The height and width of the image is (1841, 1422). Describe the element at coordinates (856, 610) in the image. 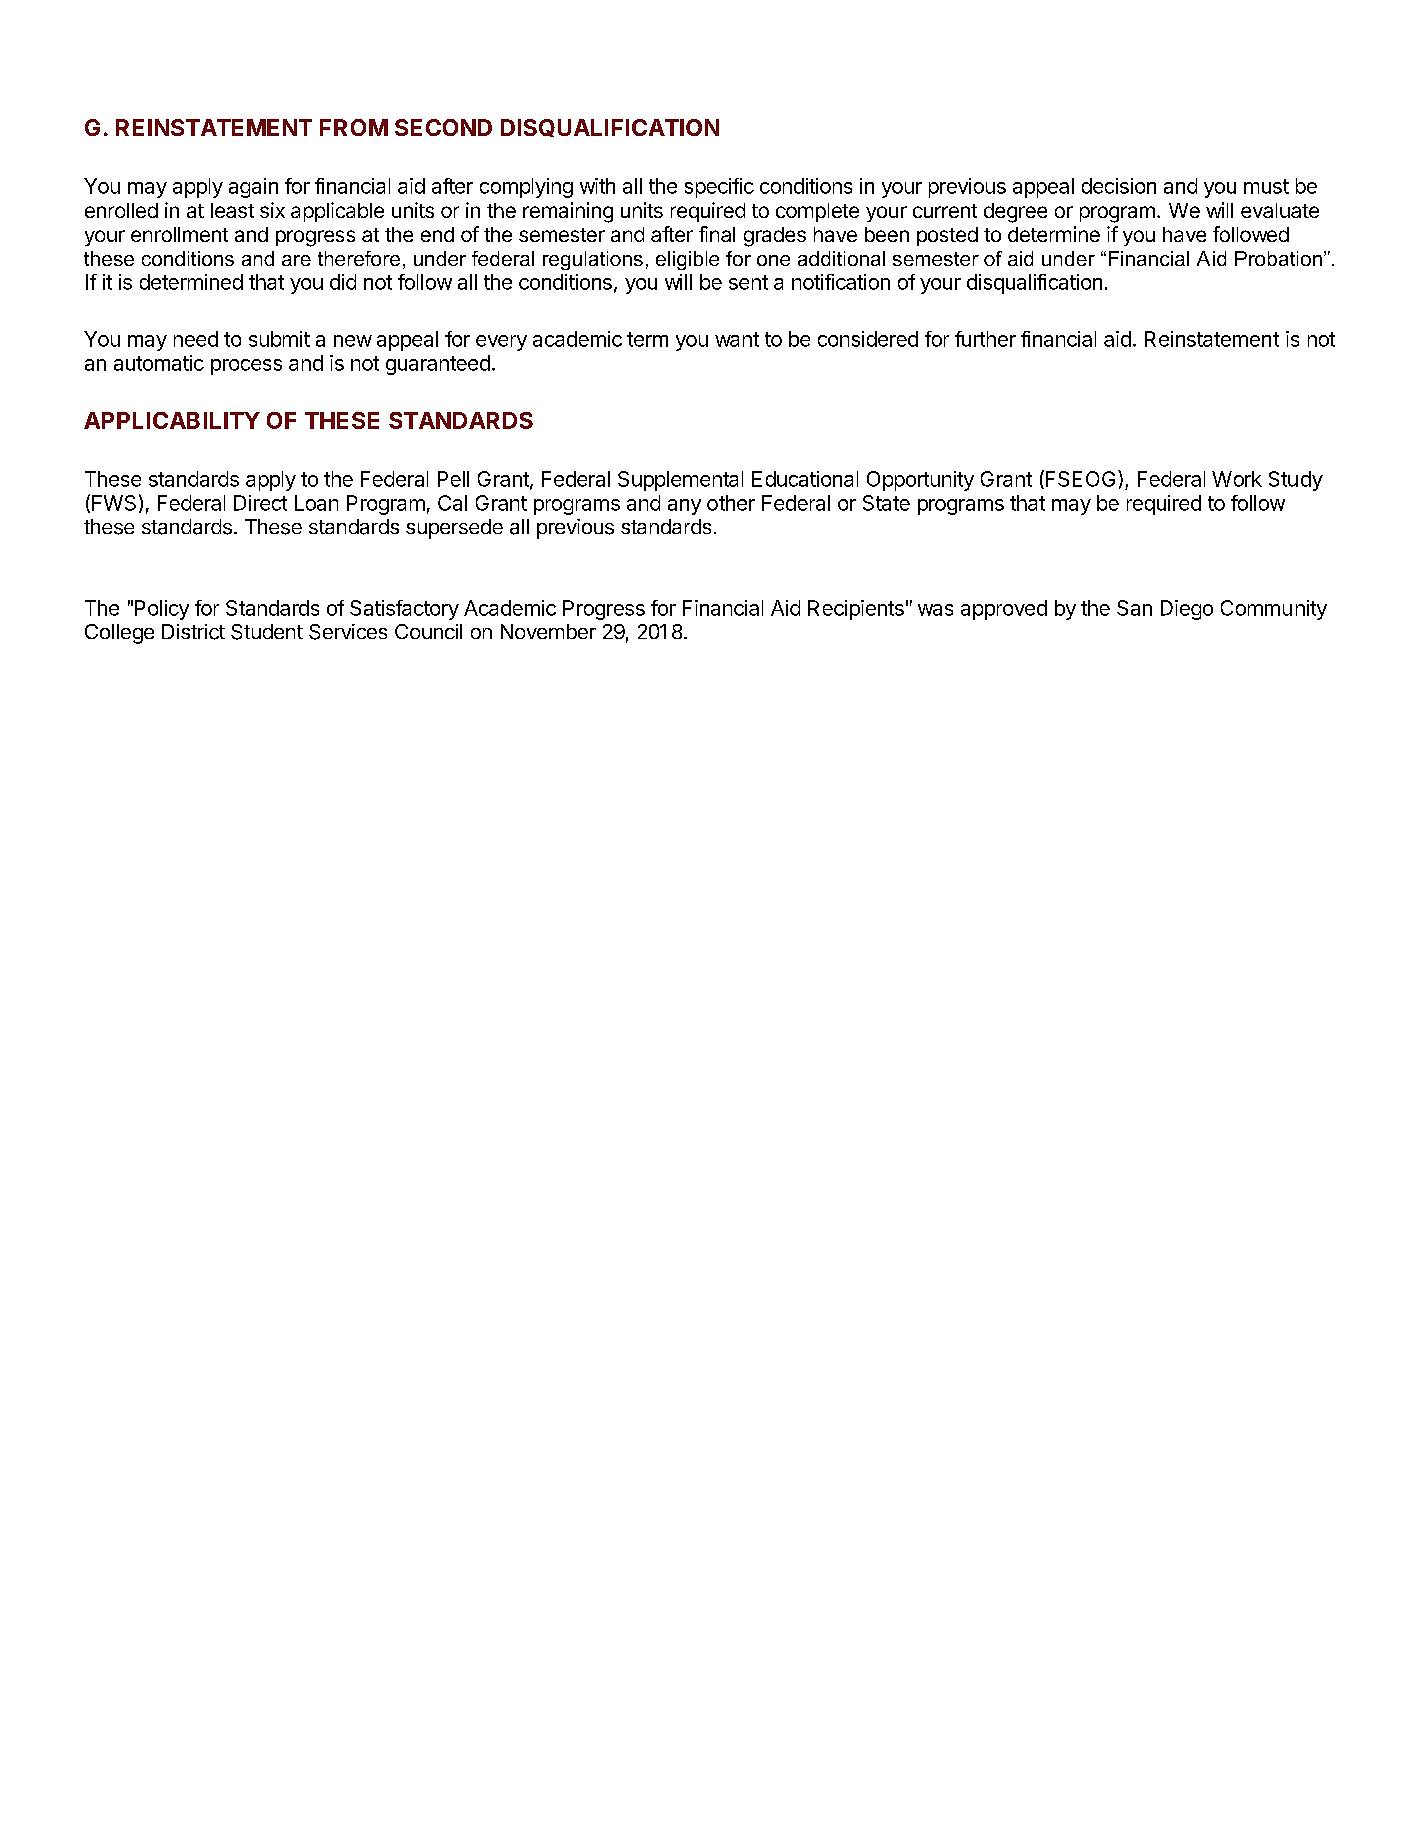

I see `Recipients` at that location.
